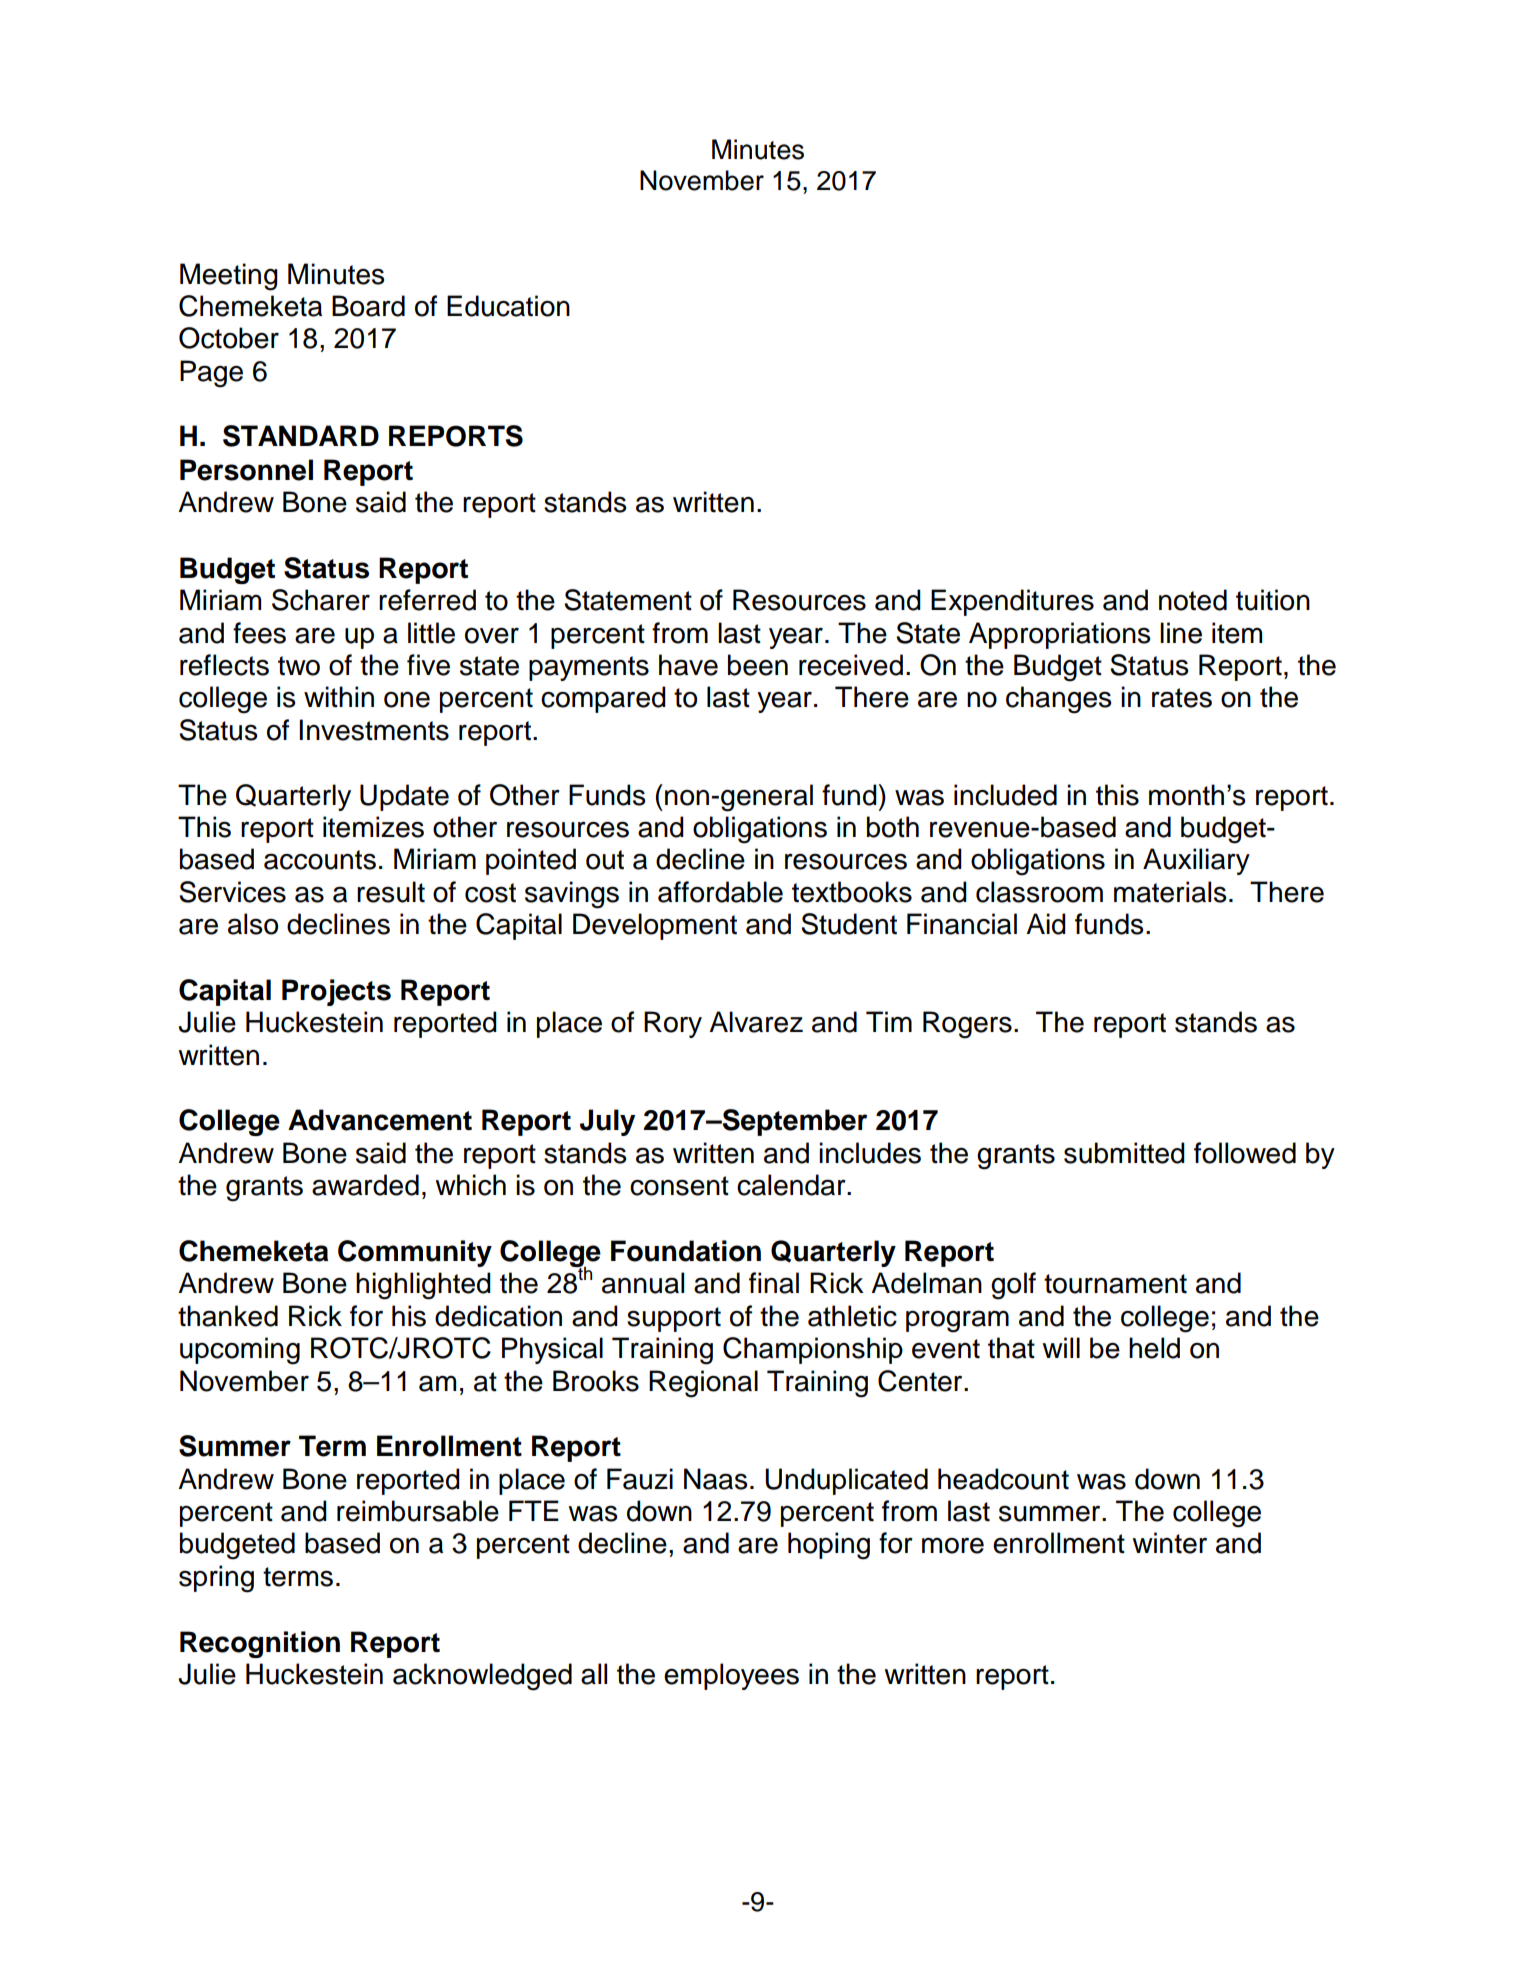  What do you see at coordinates (260, 1644) in the screenshot?
I see `Recognition` at bounding box center [260, 1644].
